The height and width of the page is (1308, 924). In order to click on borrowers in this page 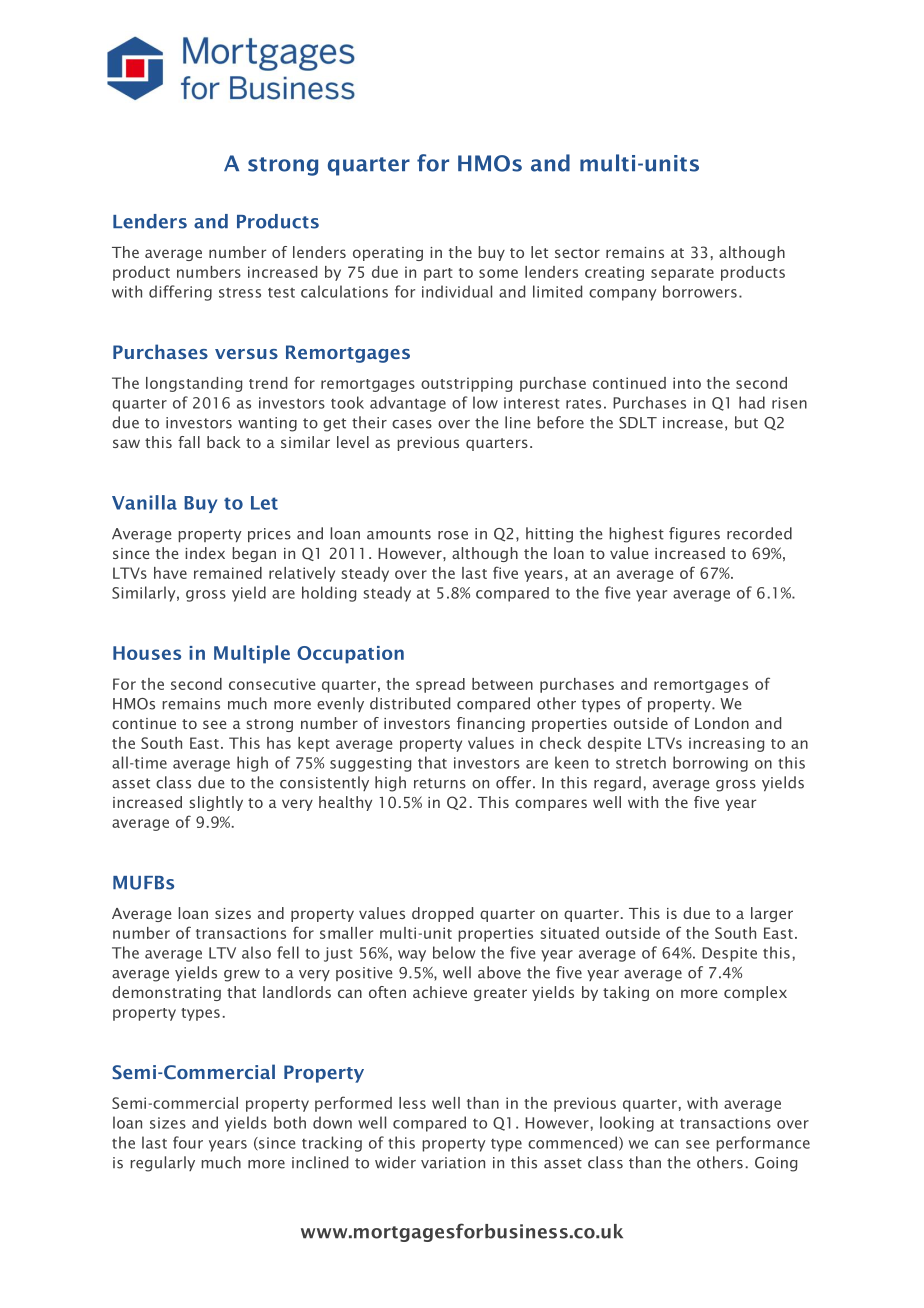, I will do `click(700, 291)`.
